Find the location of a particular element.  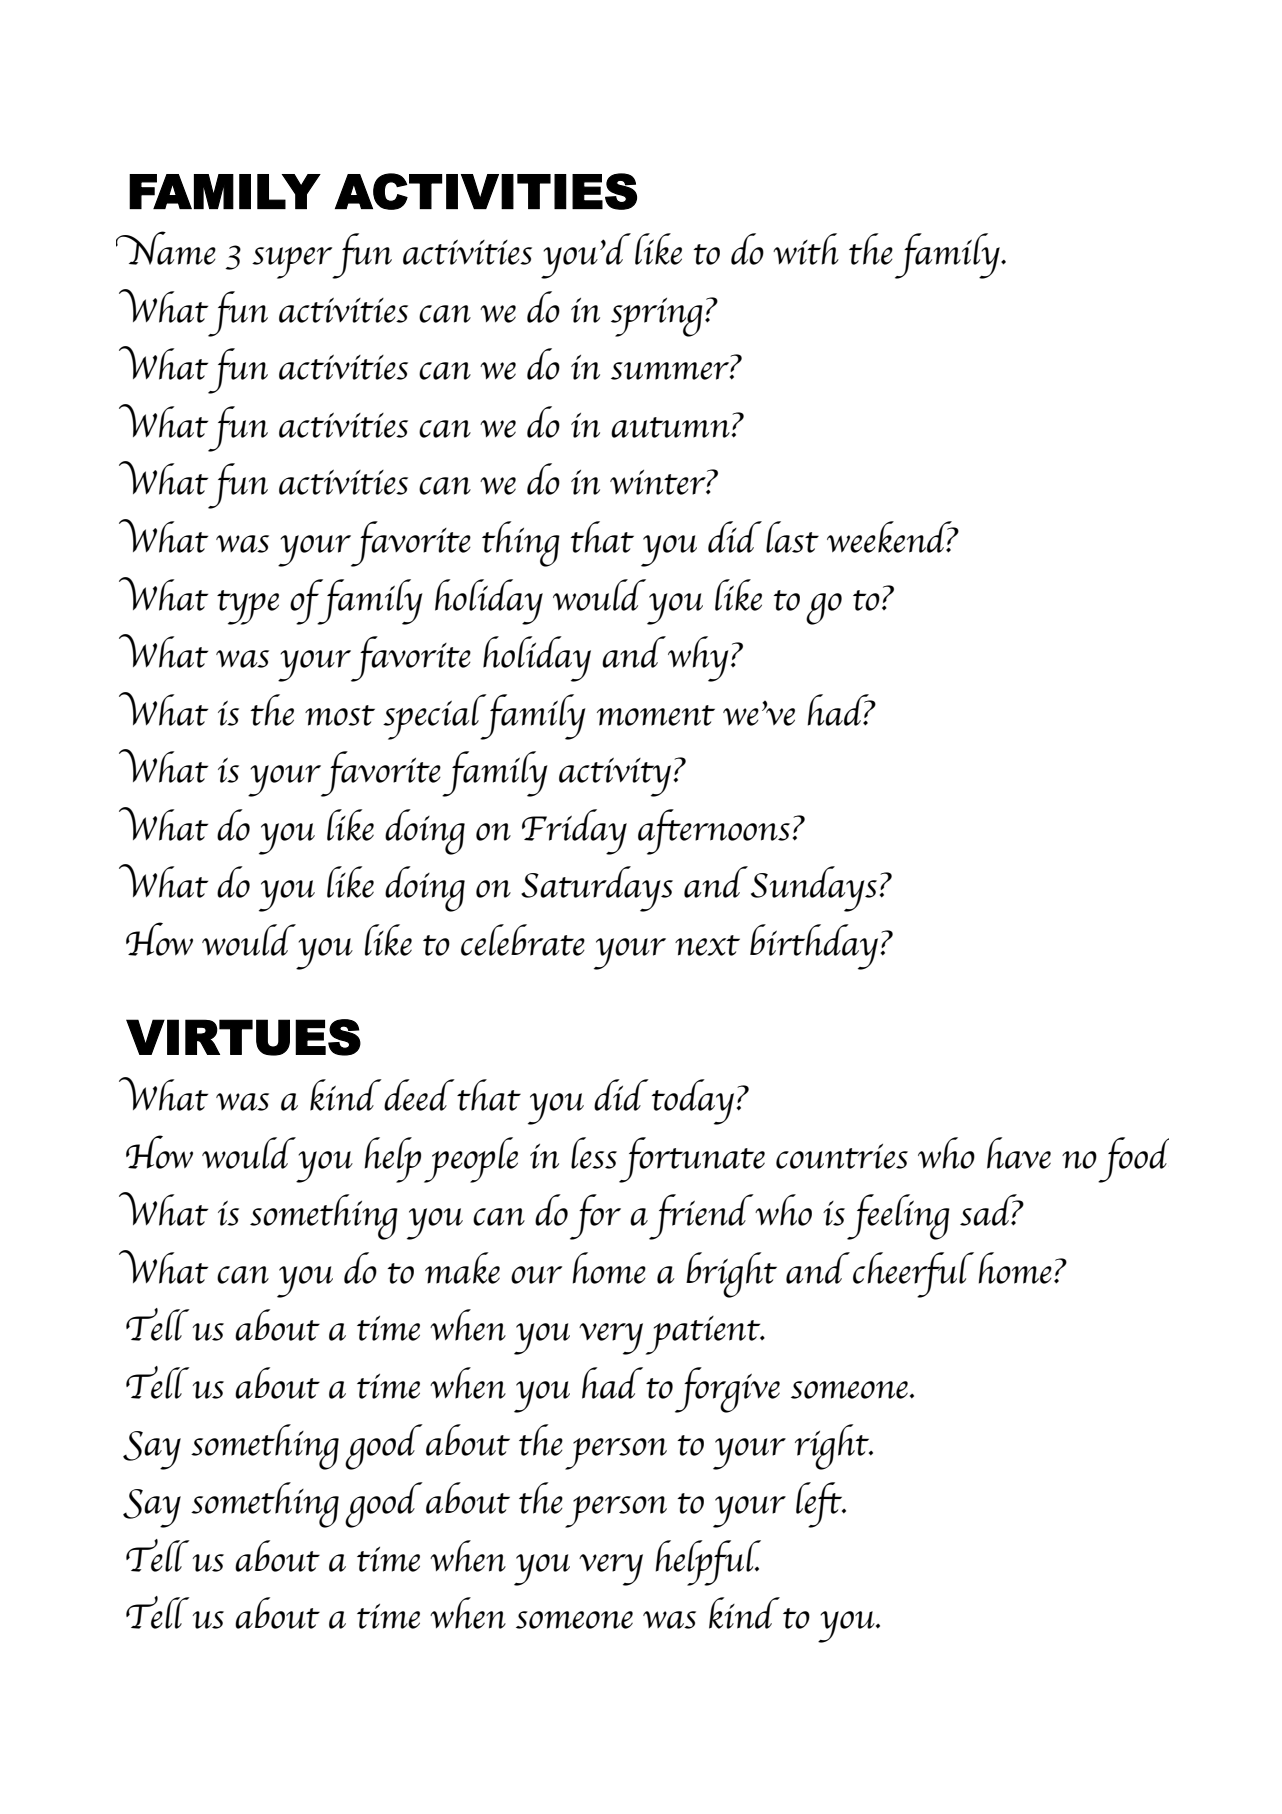

spring is located at coordinates (657, 317).
